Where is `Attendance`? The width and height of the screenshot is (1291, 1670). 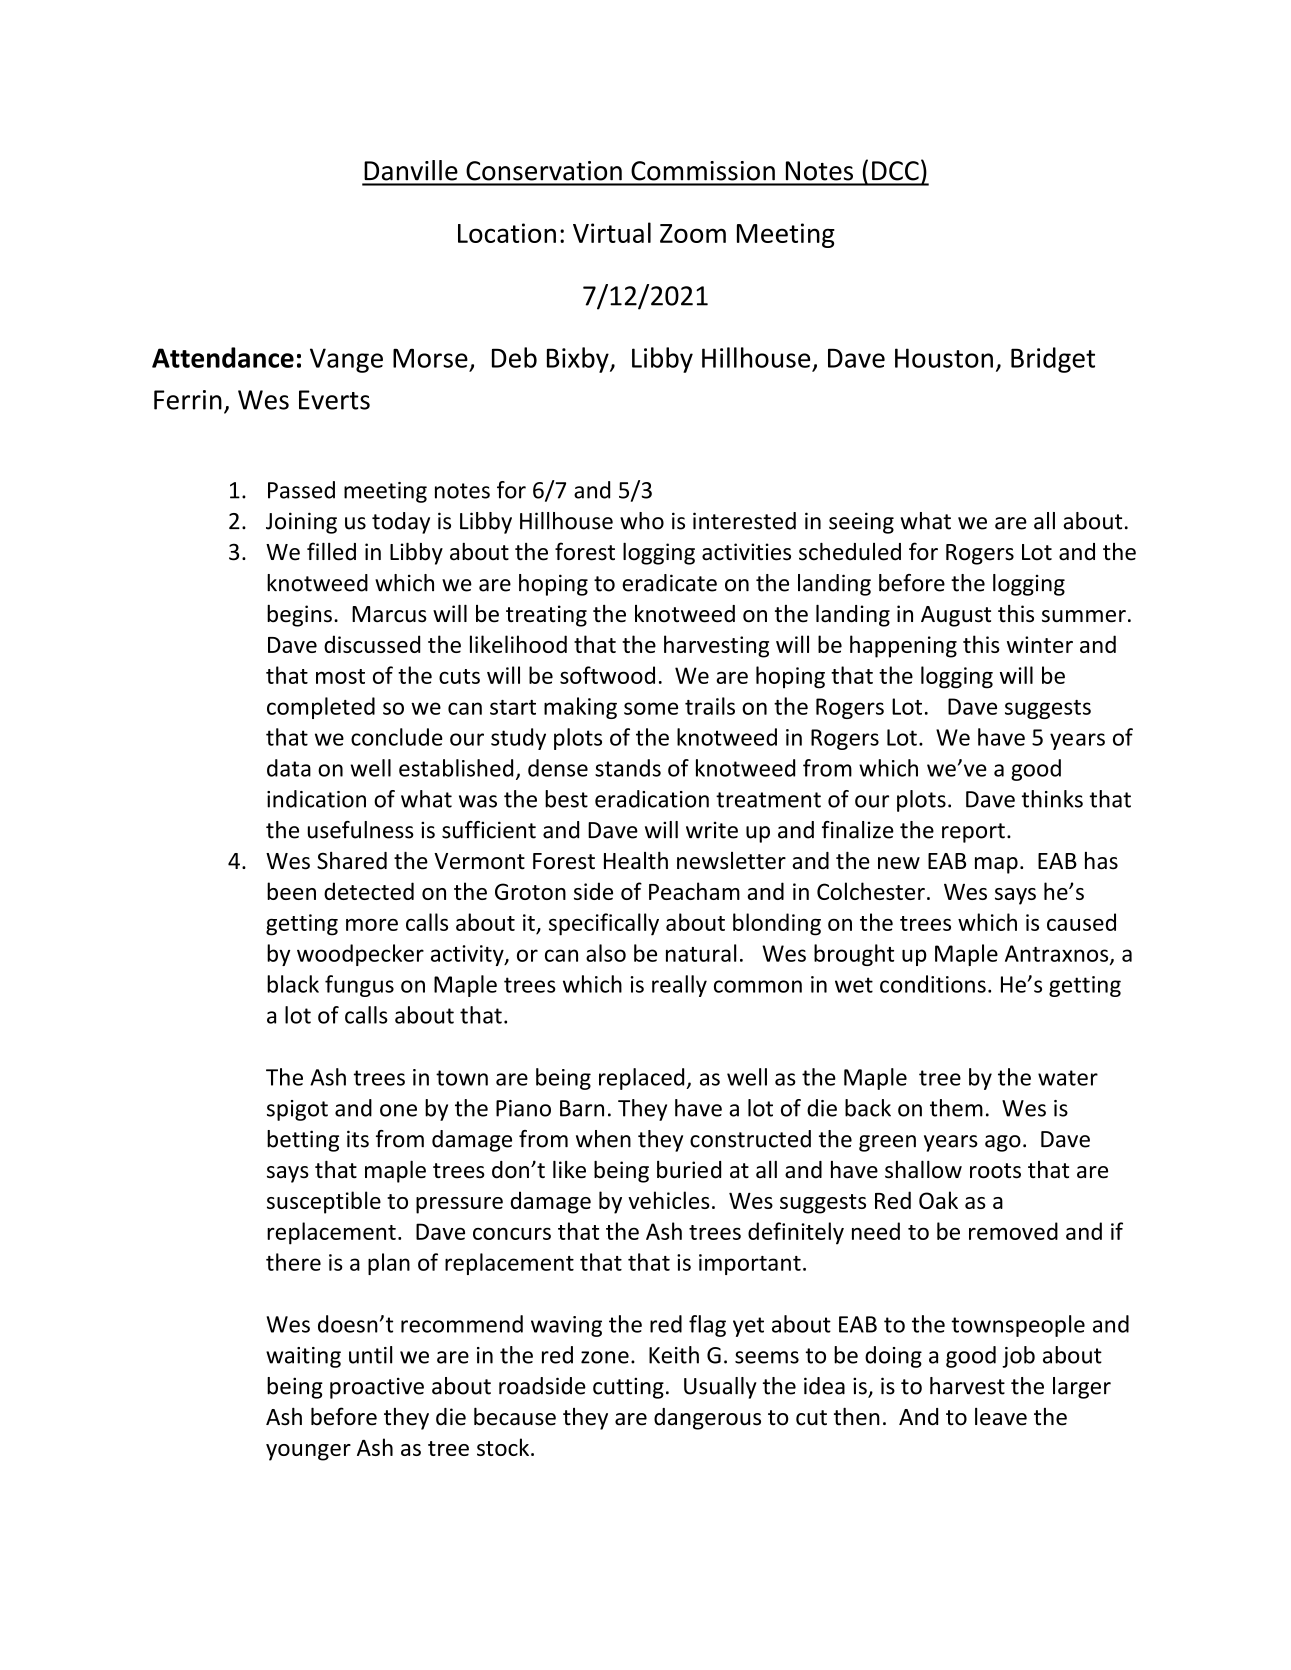
Attendance is located at coordinates (223, 357).
